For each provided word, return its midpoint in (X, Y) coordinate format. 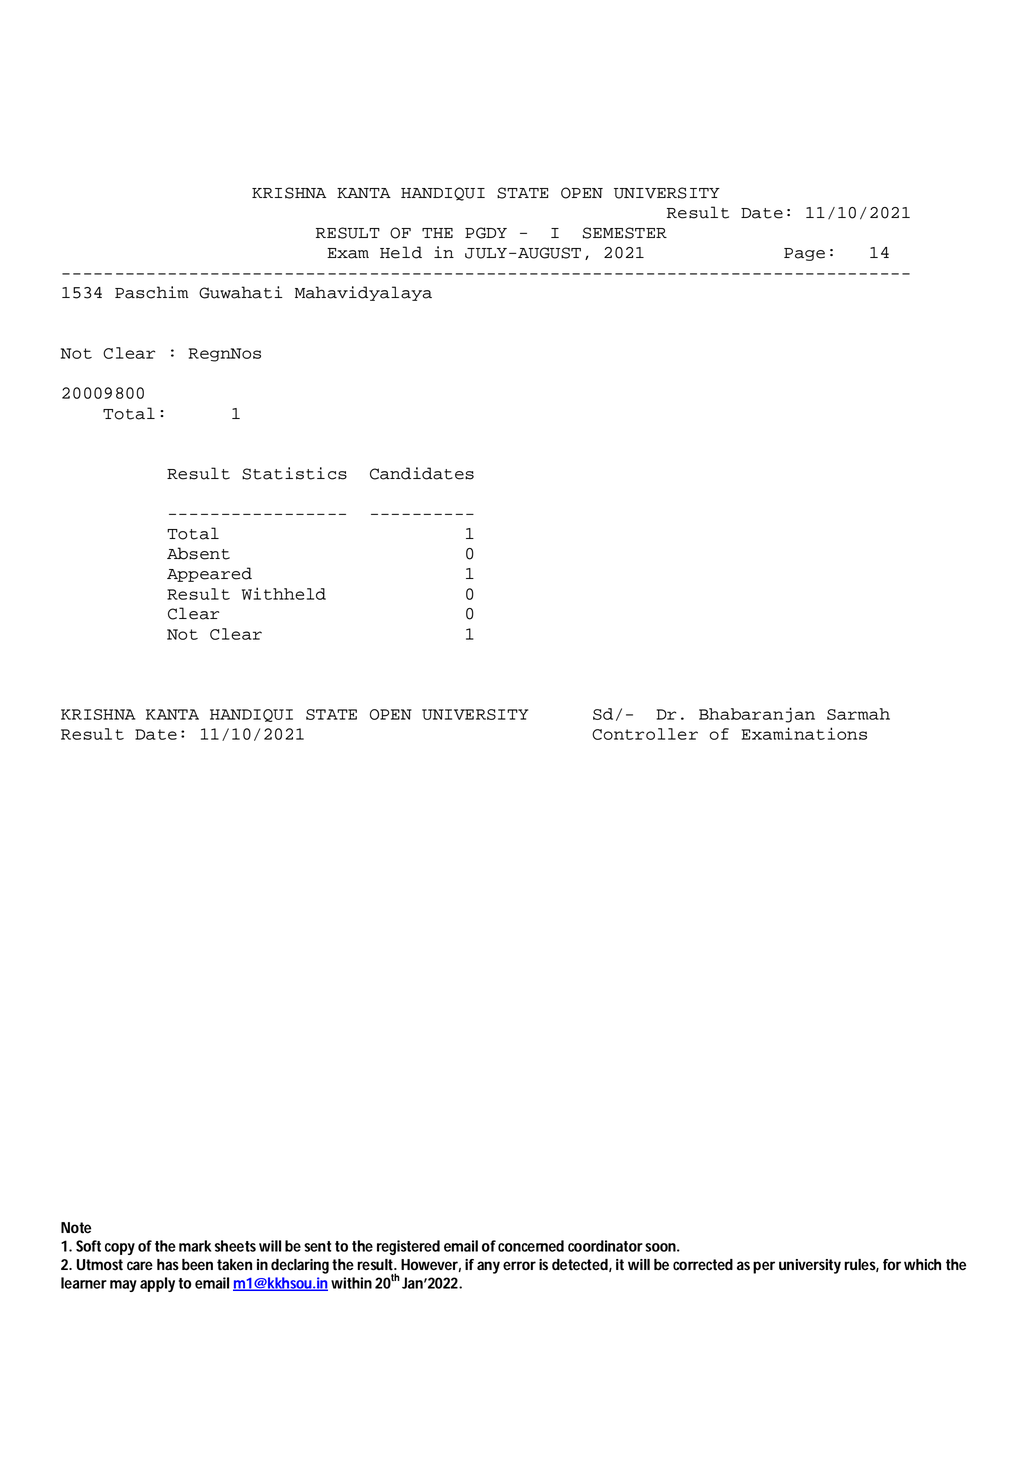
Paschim (152, 292)
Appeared (209, 574)
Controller (645, 734)
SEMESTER (625, 233)
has (168, 1265)
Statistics (294, 473)
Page (804, 254)
